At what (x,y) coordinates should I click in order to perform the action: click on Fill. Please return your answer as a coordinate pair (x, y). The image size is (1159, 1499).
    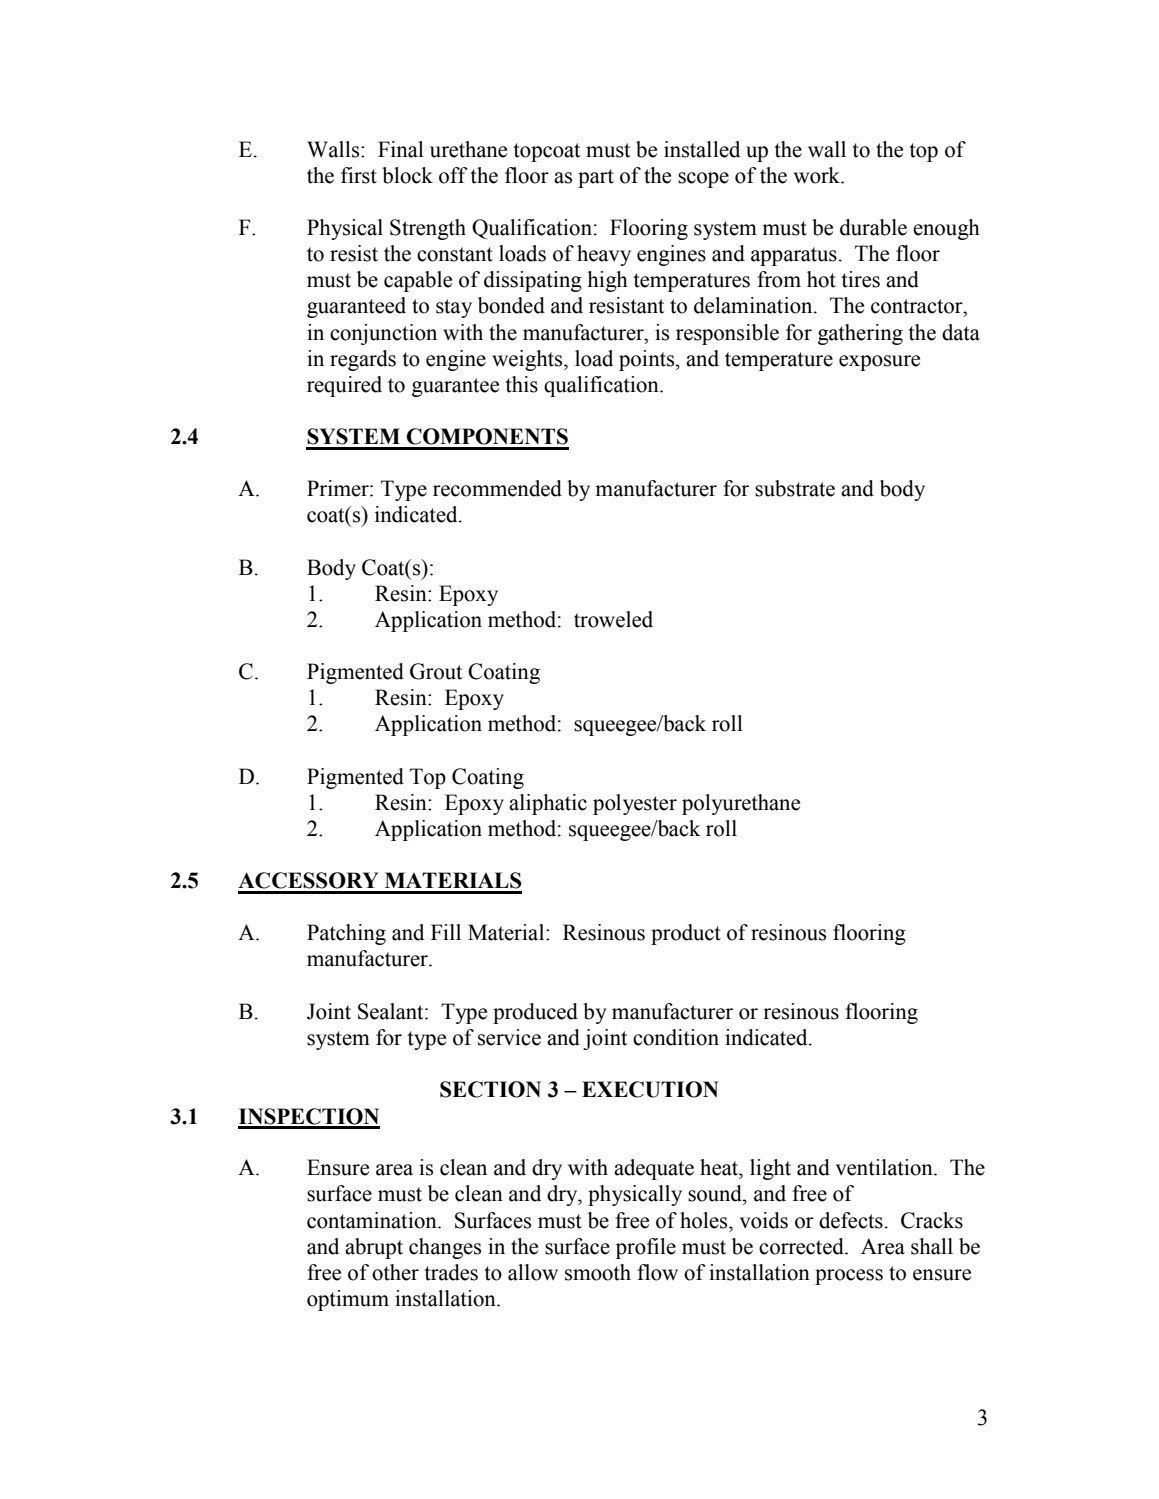
    Looking at the image, I should click on (446, 932).
